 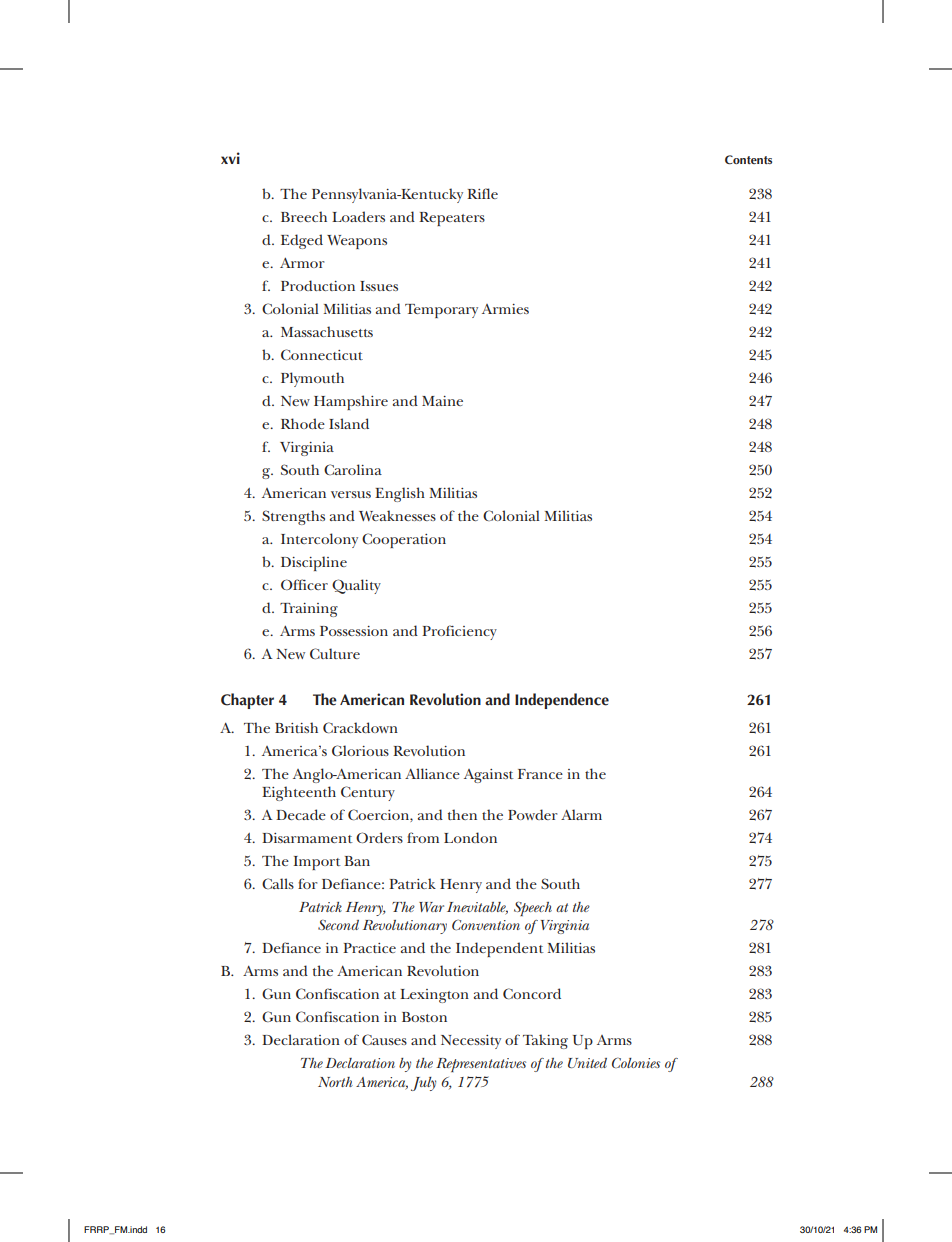 What do you see at coordinates (400, 494) in the screenshot?
I see `English` at bounding box center [400, 494].
